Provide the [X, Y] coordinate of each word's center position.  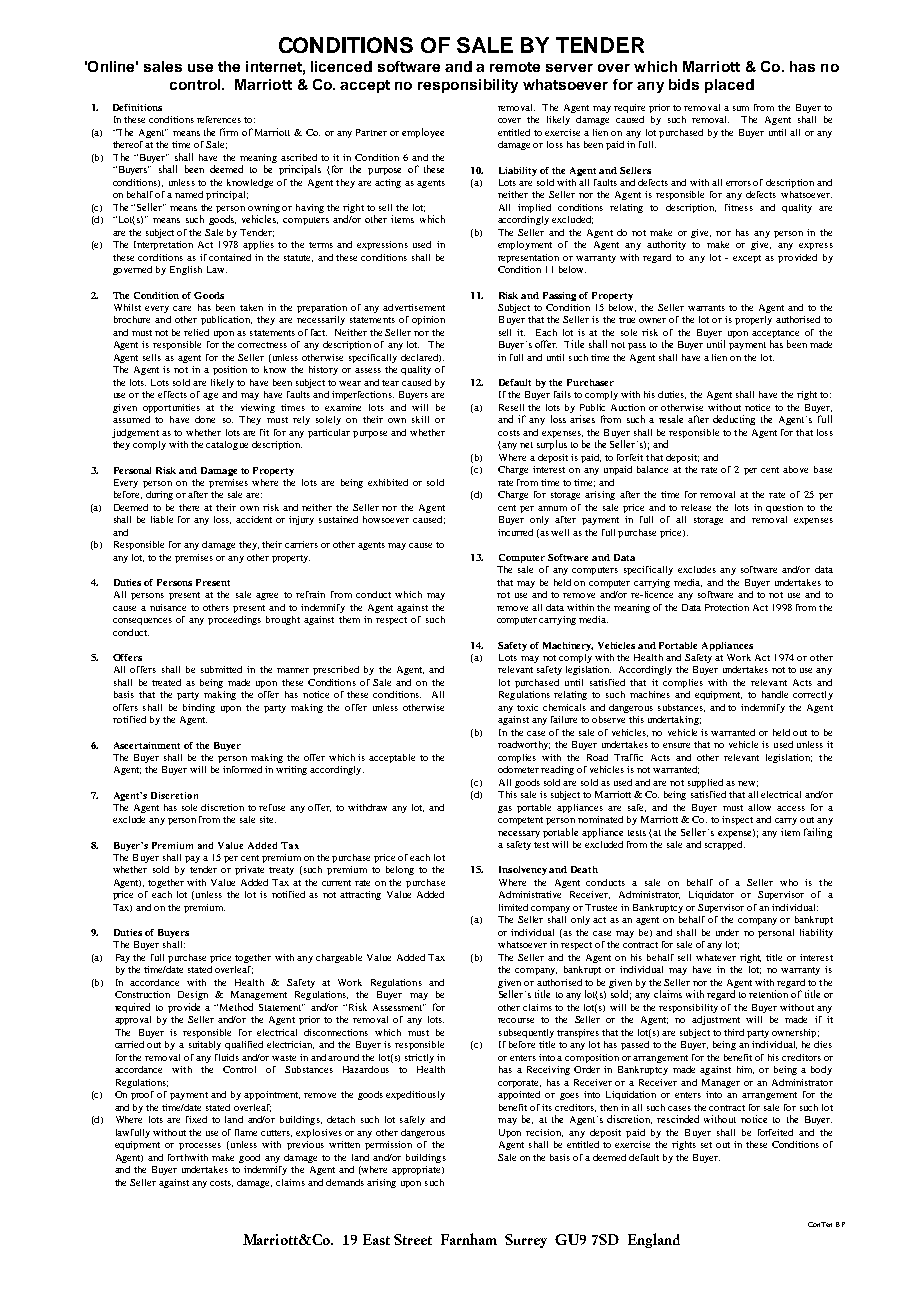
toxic [527, 707]
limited [513, 907]
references [219, 119]
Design [193, 995]
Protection [727, 607]
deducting [734, 420]
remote [515, 67]
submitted [221, 669]
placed [729, 86]
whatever [716, 957]
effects [172, 394]
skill [420, 419]
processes [200, 1146]
